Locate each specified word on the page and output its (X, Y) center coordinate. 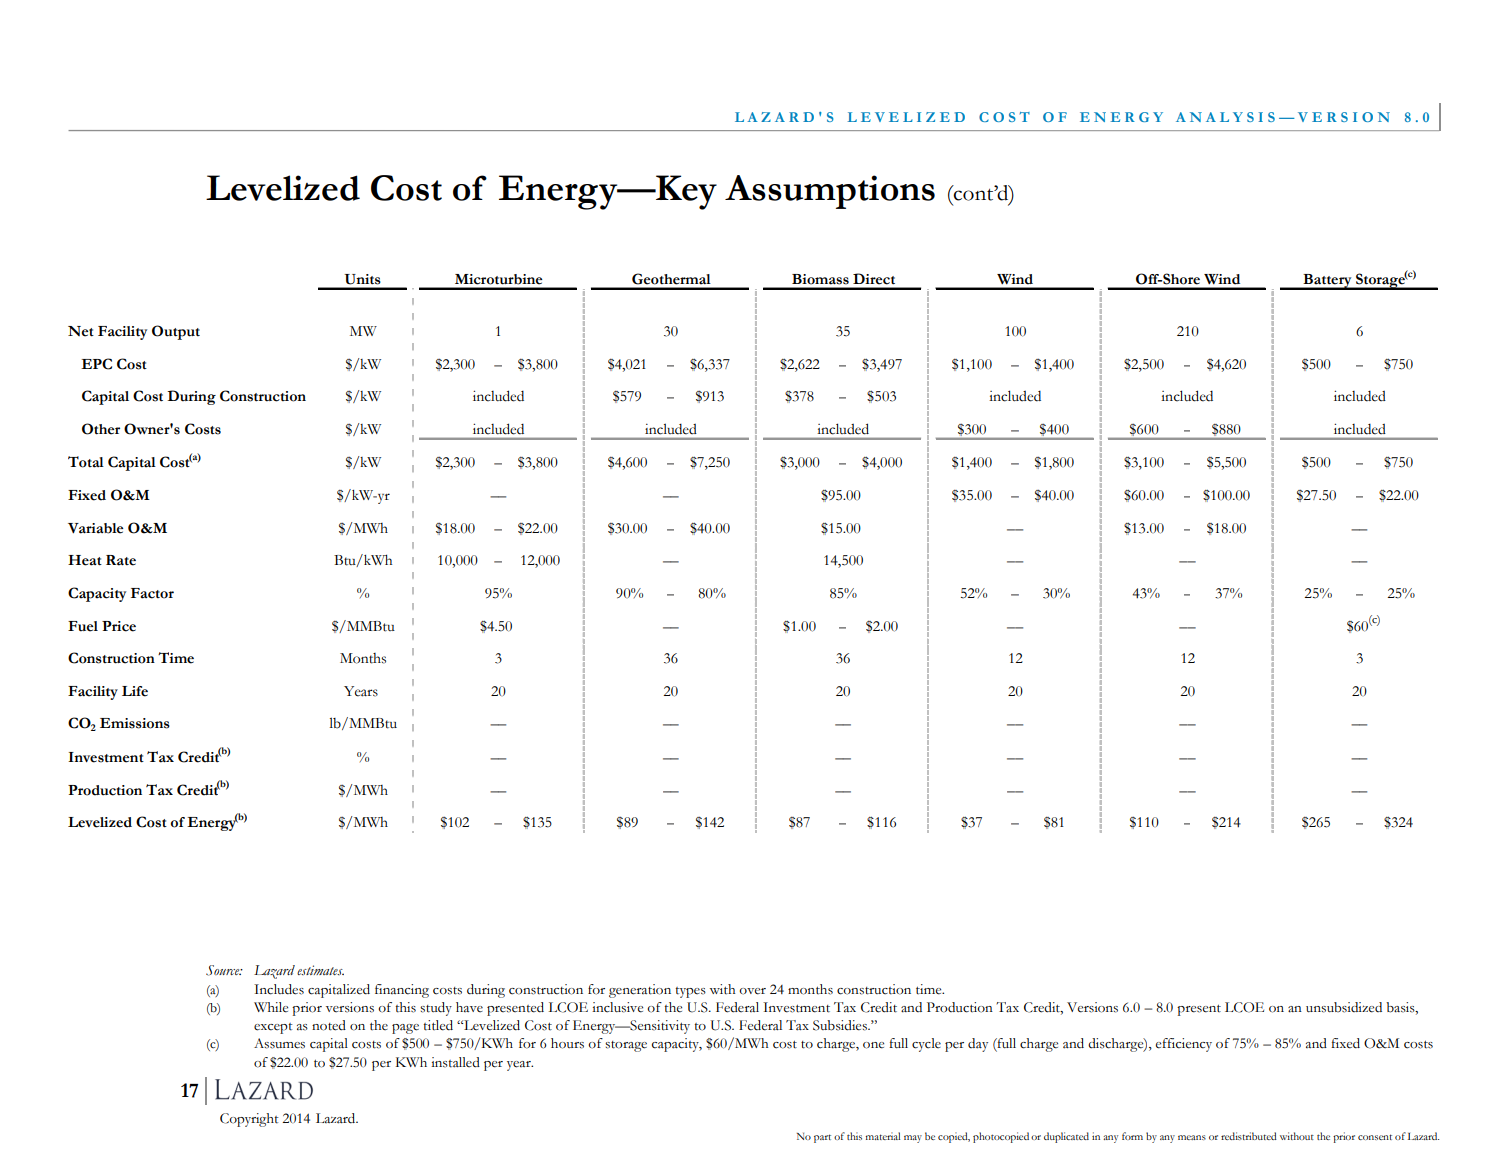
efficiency (1184, 1045)
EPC (96, 364)
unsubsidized (1344, 1007)
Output (176, 332)
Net (81, 331)
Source (224, 970)
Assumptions (830, 192)
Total (86, 462)
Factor (152, 593)
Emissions (135, 723)
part (822, 1138)
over (752, 991)
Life (135, 691)
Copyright (249, 1120)
